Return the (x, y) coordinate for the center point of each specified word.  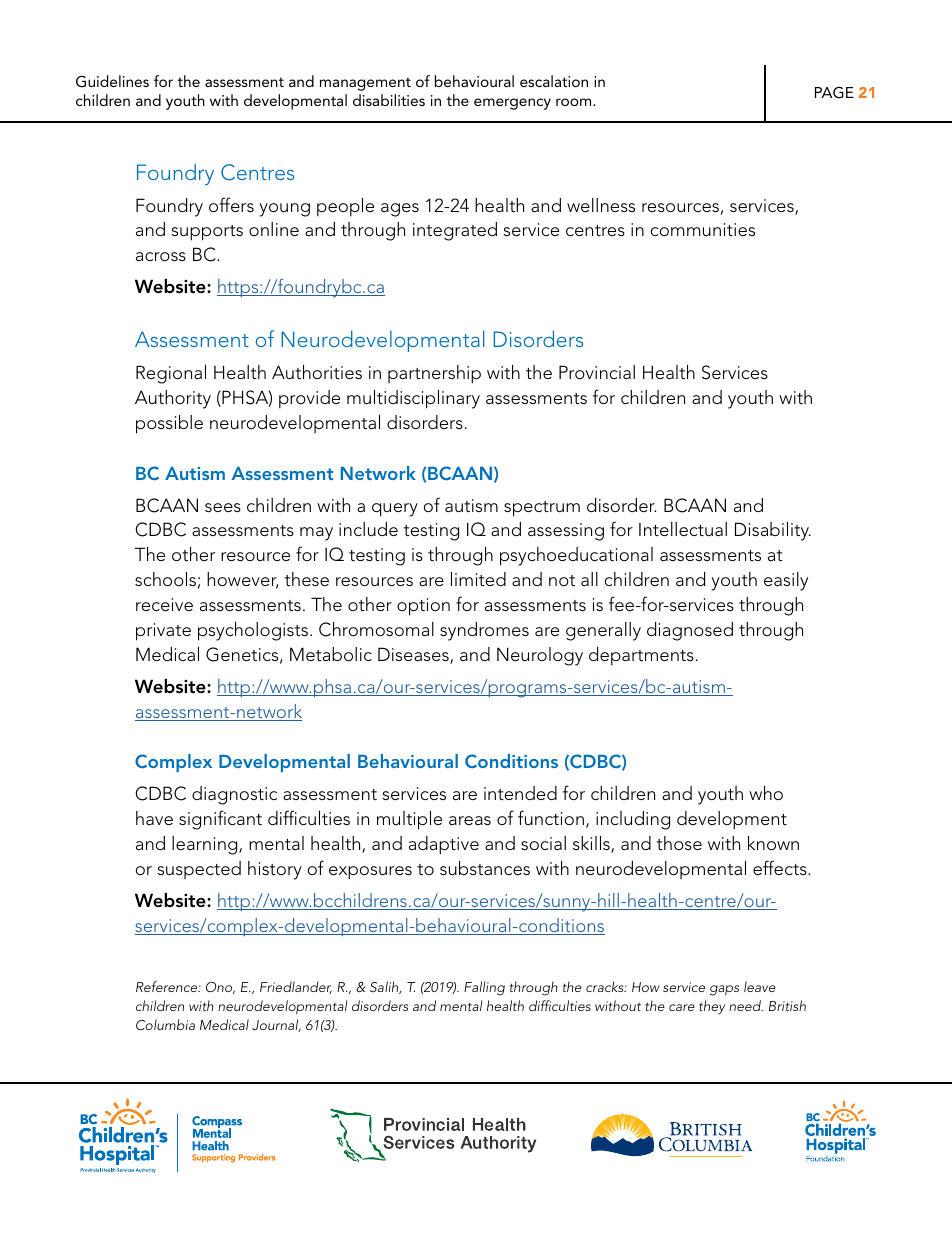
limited (478, 579)
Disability (773, 531)
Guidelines (112, 81)
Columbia (165, 1025)
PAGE (834, 92)
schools (165, 579)
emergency (512, 104)
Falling (484, 988)
